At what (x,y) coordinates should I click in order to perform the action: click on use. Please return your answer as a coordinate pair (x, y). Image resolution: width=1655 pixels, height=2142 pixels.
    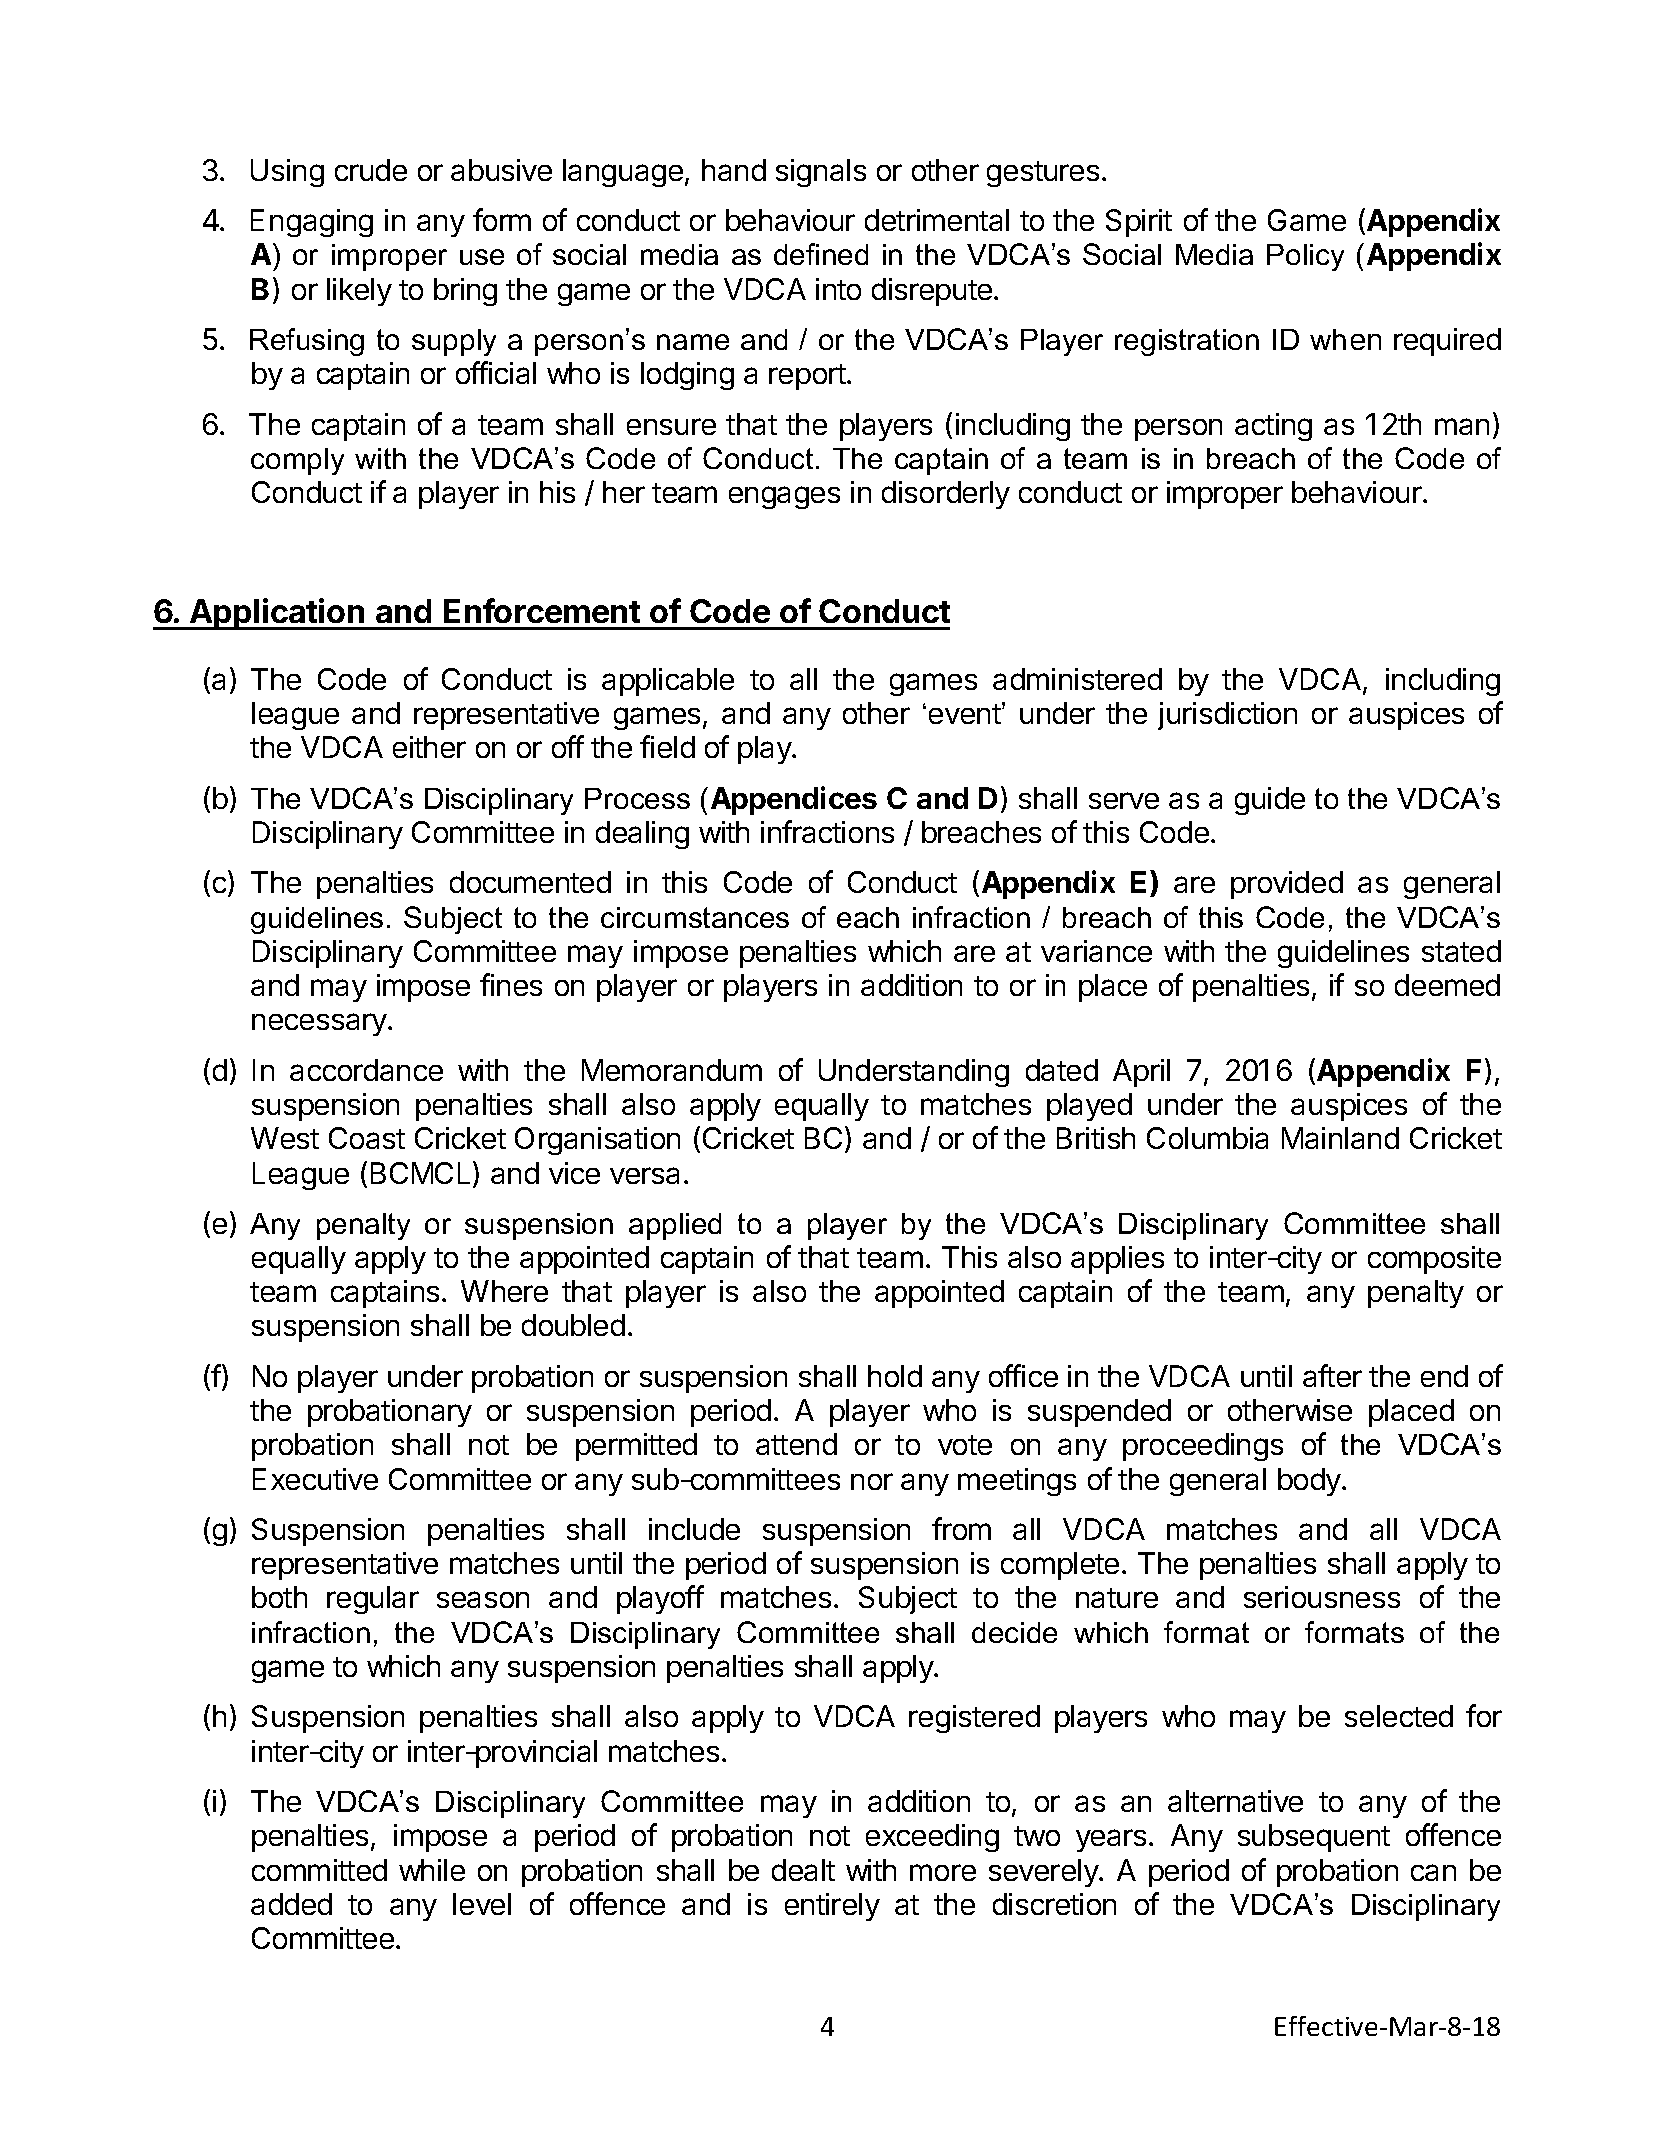
    Looking at the image, I should click on (482, 257).
